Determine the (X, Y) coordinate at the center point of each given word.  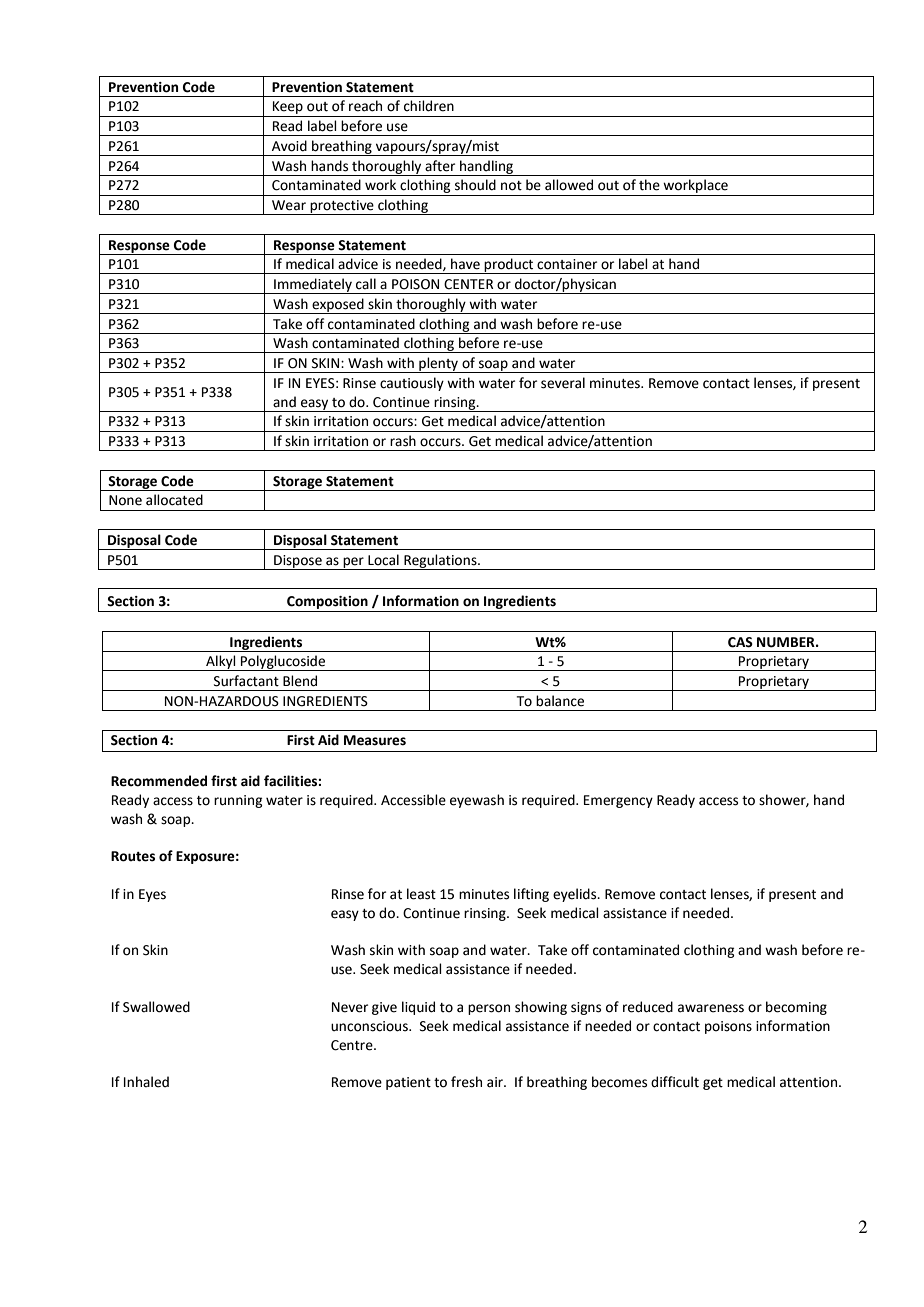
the (649, 185)
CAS (740, 642)
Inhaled (146, 1082)
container (567, 264)
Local (383, 560)
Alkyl (221, 663)
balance (560, 701)
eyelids (576, 895)
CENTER (468, 284)
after (440, 166)
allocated (174, 500)
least (421, 894)
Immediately (313, 286)
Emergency (618, 801)
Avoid (289, 146)
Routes (133, 856)
